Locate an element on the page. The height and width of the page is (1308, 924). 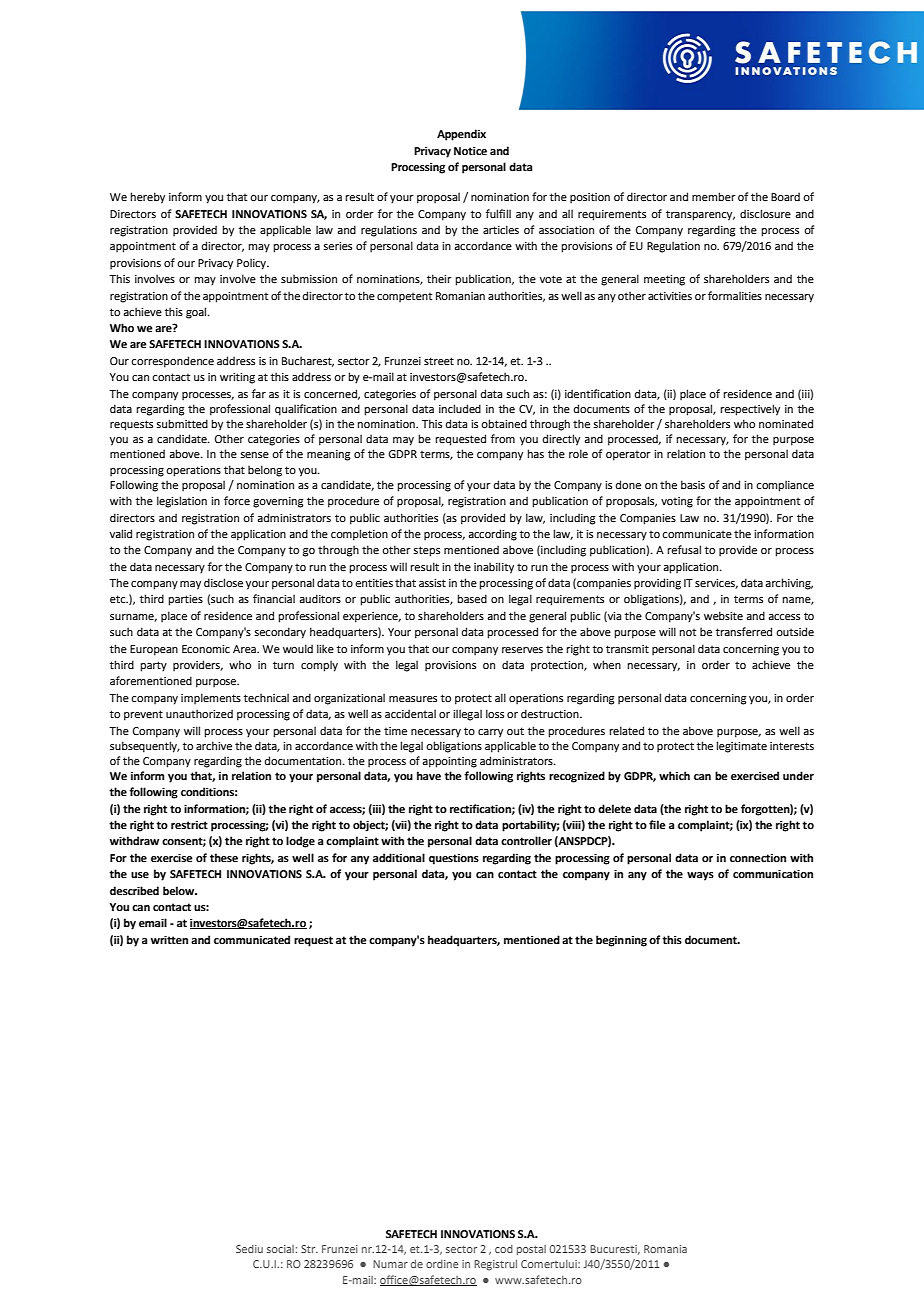
loss is located at coordinates (495, 713).
